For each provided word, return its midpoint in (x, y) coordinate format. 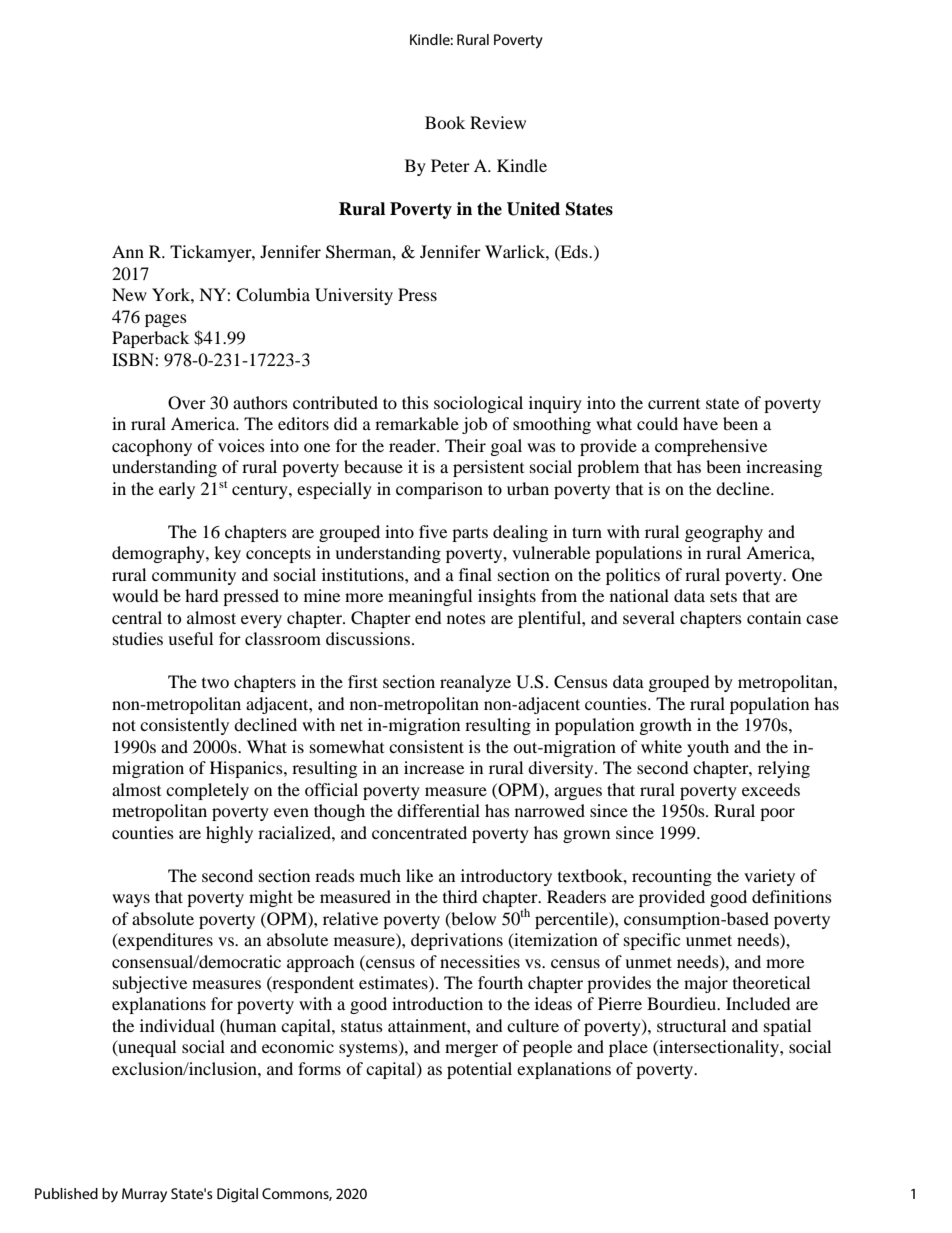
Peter (450, 165)
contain (774, 617)
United (533, 209)
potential (479, 1070)
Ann (128, 251)
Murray (144, 1195)
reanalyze (475, 683)
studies (138, 638)
